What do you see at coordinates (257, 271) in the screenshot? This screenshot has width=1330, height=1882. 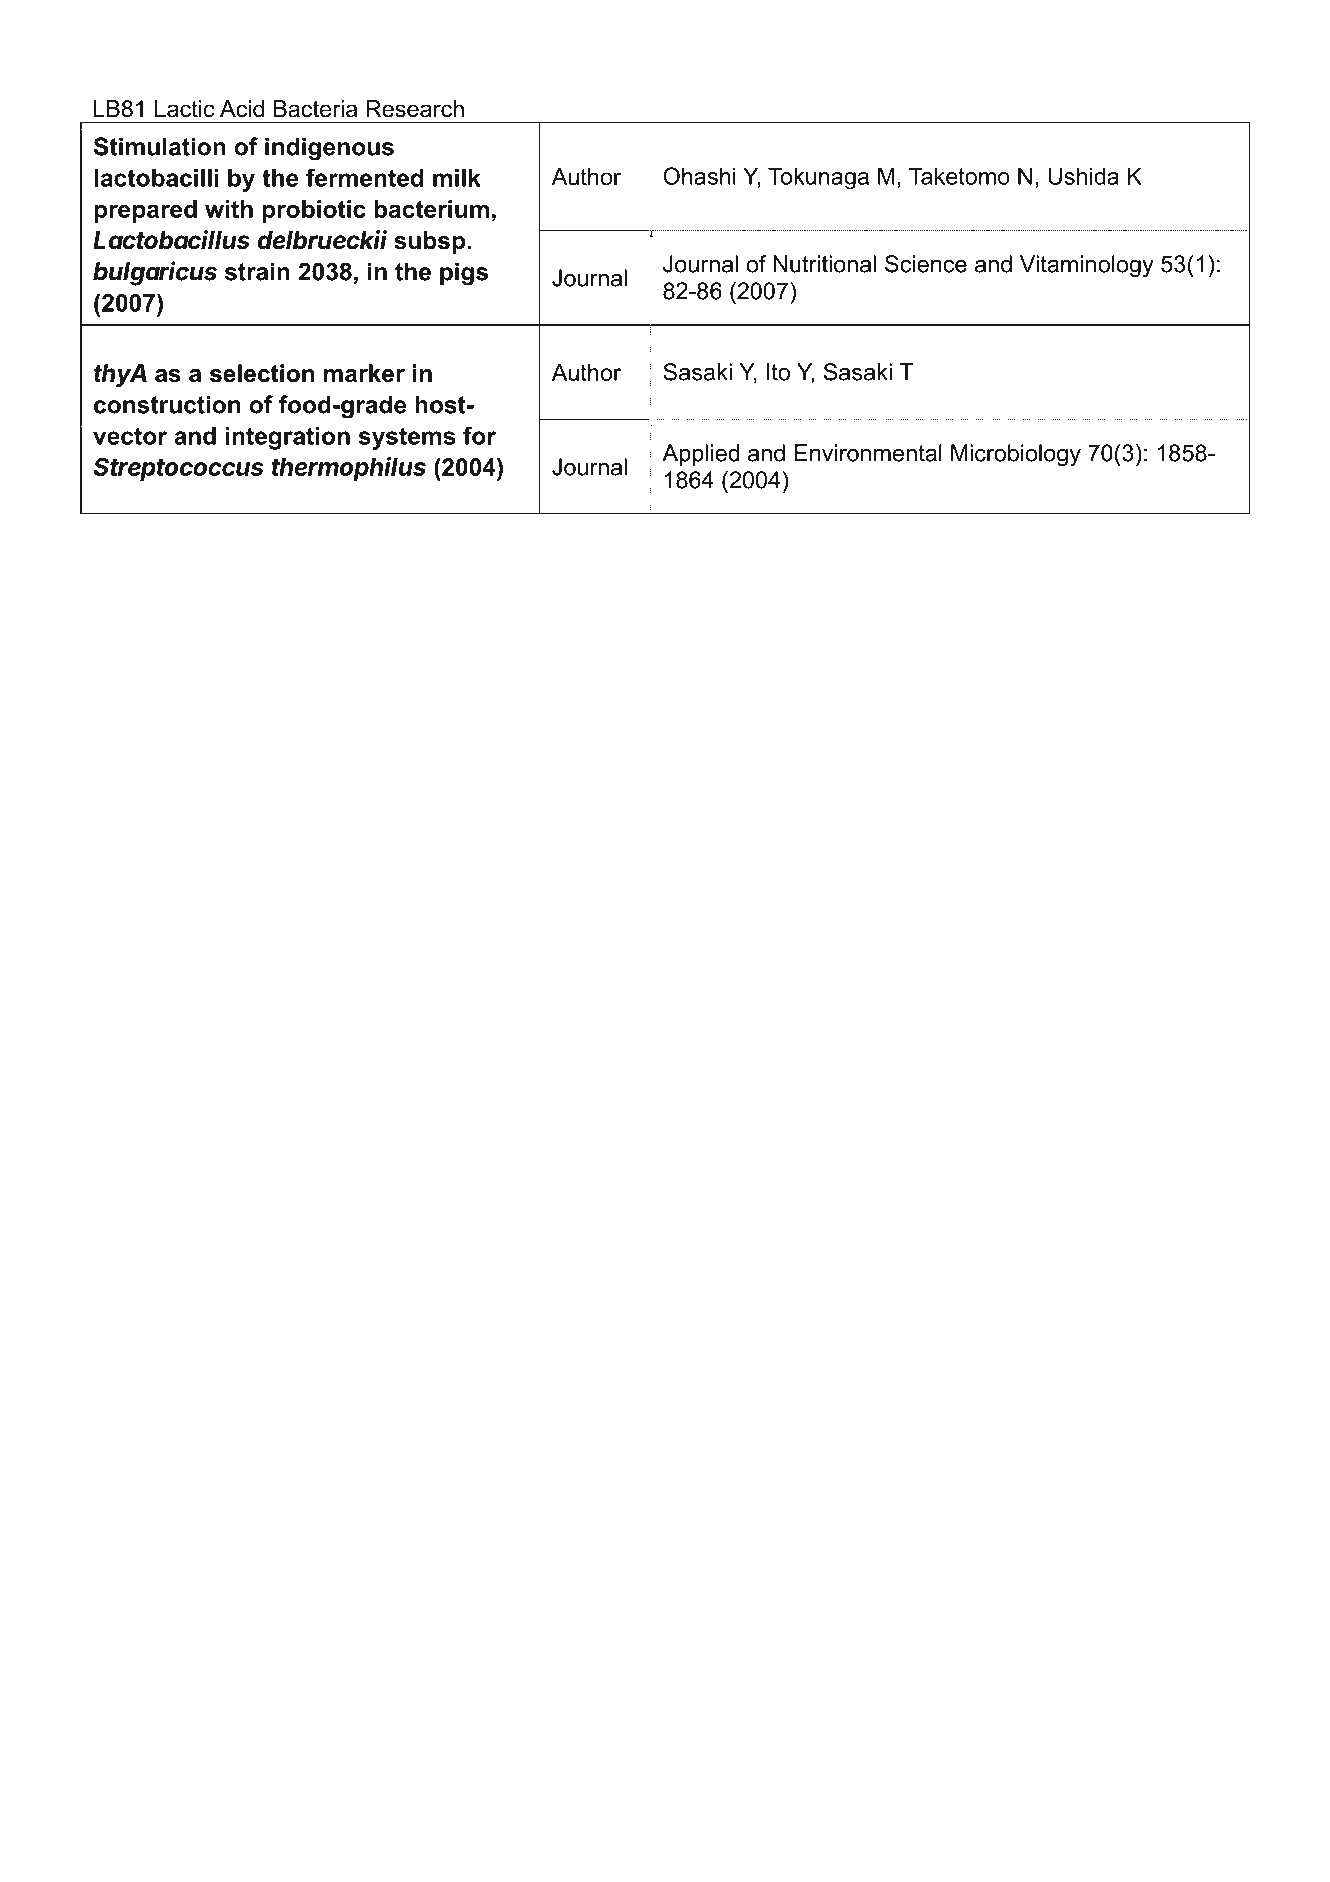 I see `strain` at bounding box center [257, 271].
